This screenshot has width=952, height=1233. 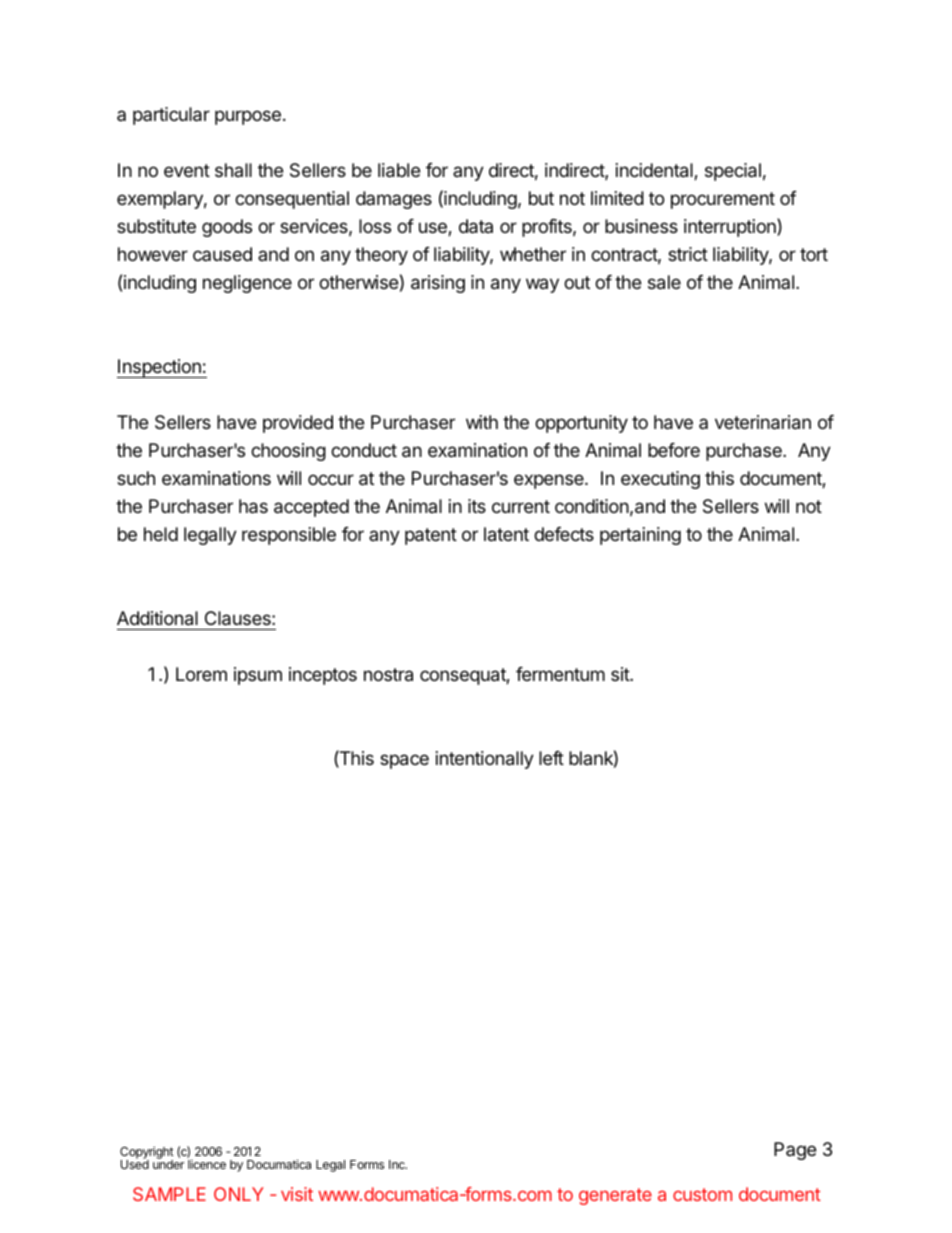 I want to click on nostra, so click(x=388, y=675).
